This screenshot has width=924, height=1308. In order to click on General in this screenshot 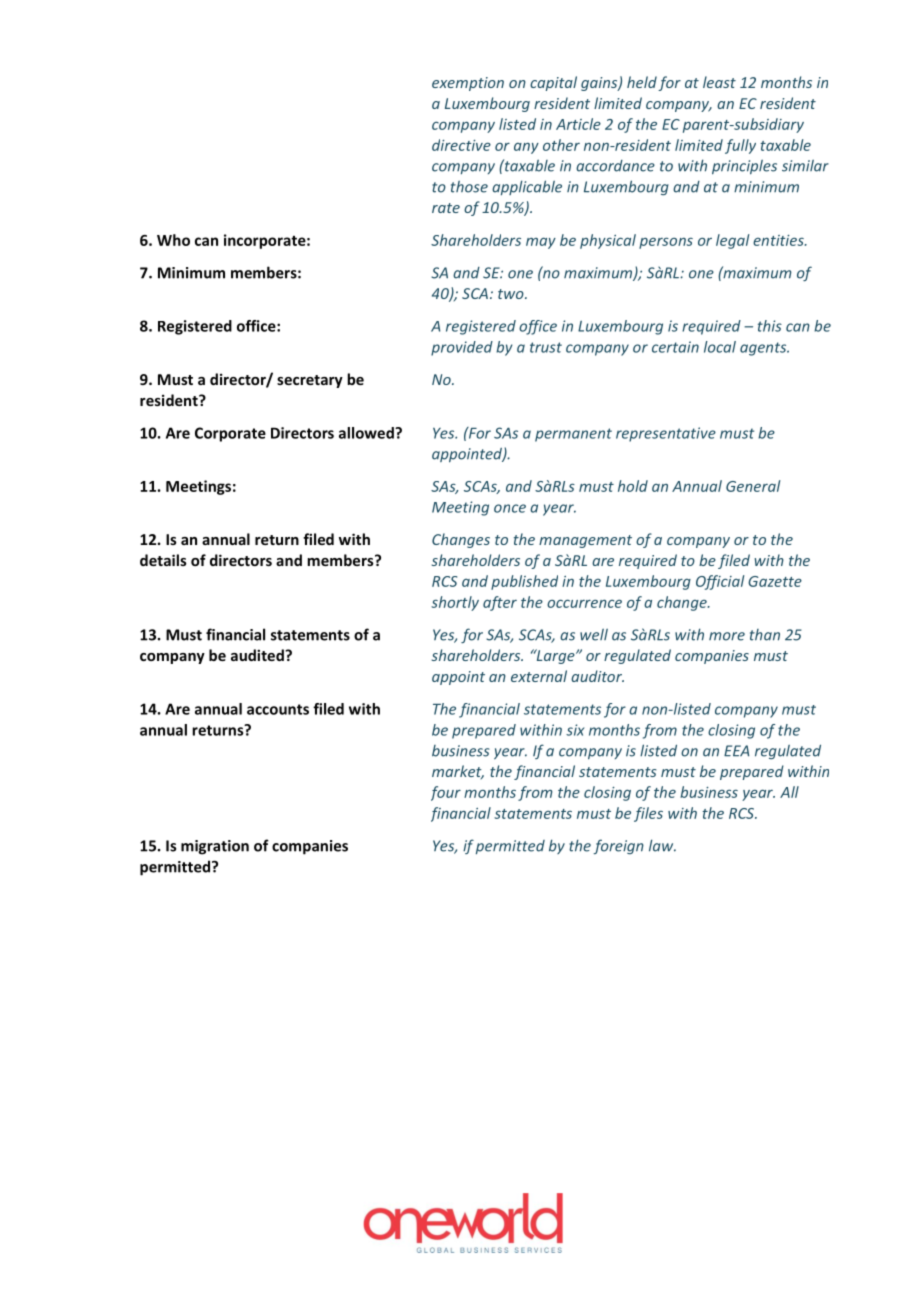, I will do `click(753, 486)`.
